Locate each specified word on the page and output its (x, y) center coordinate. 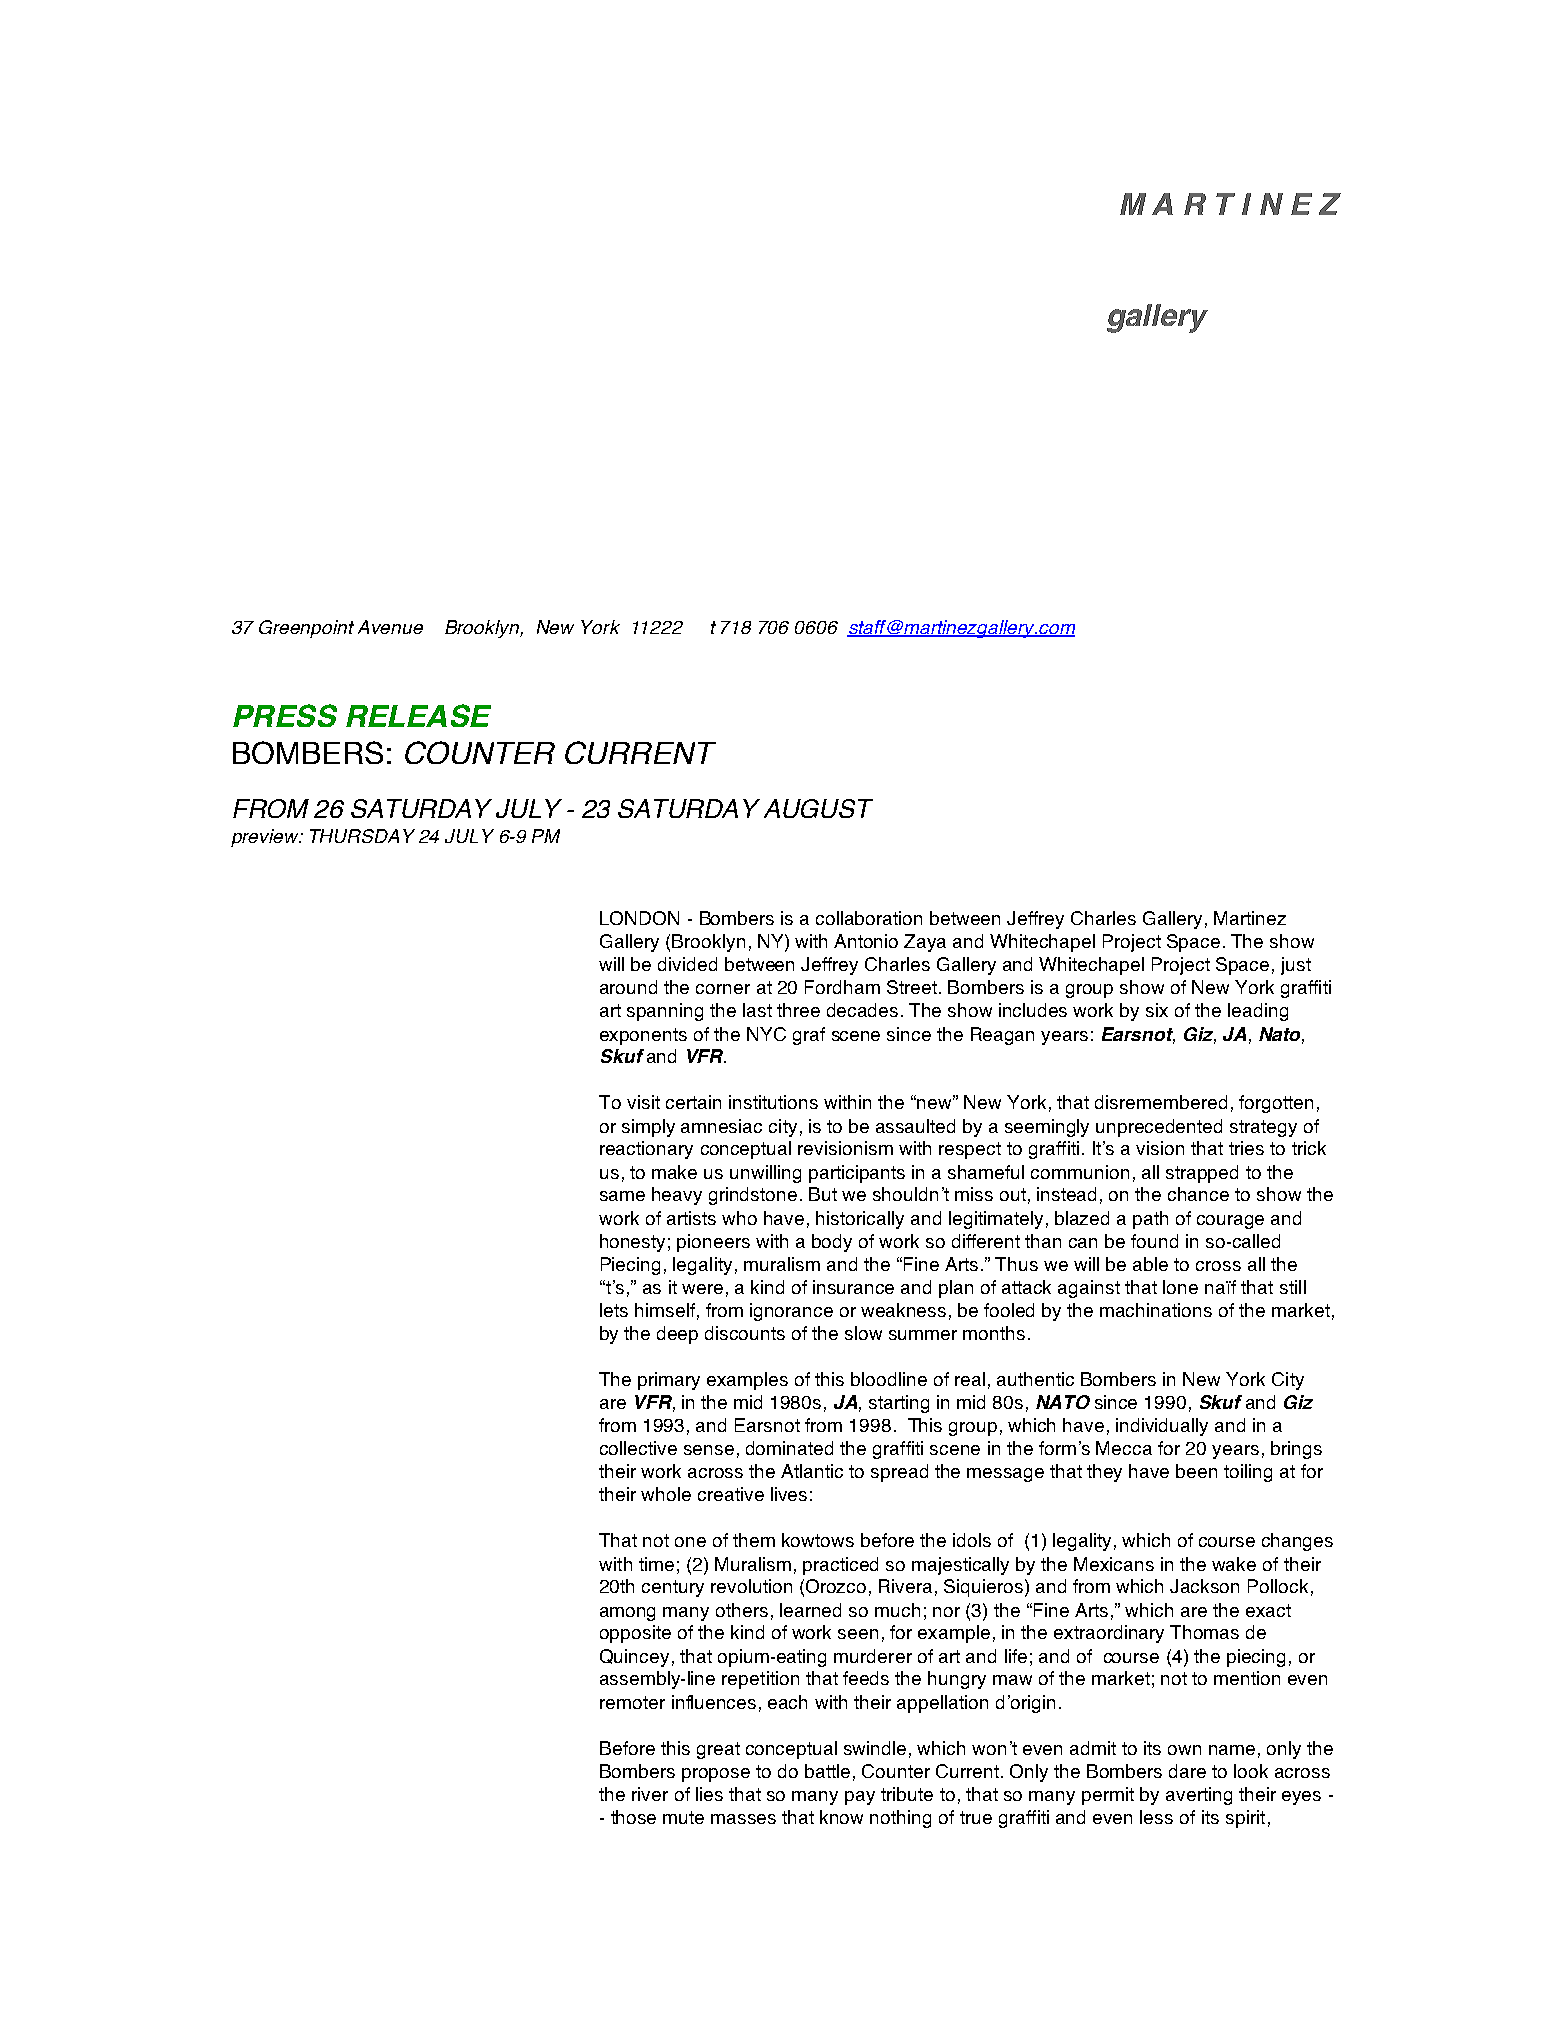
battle (827, 1771)
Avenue (390, 627)
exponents (643, 1036)
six (1157, 1010)
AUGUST (818, 808)
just (1296, 966)
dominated (789, 1448)
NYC (766, 1034)
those (633, 1817)
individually (1162, 1427)
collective (638, 1448)
